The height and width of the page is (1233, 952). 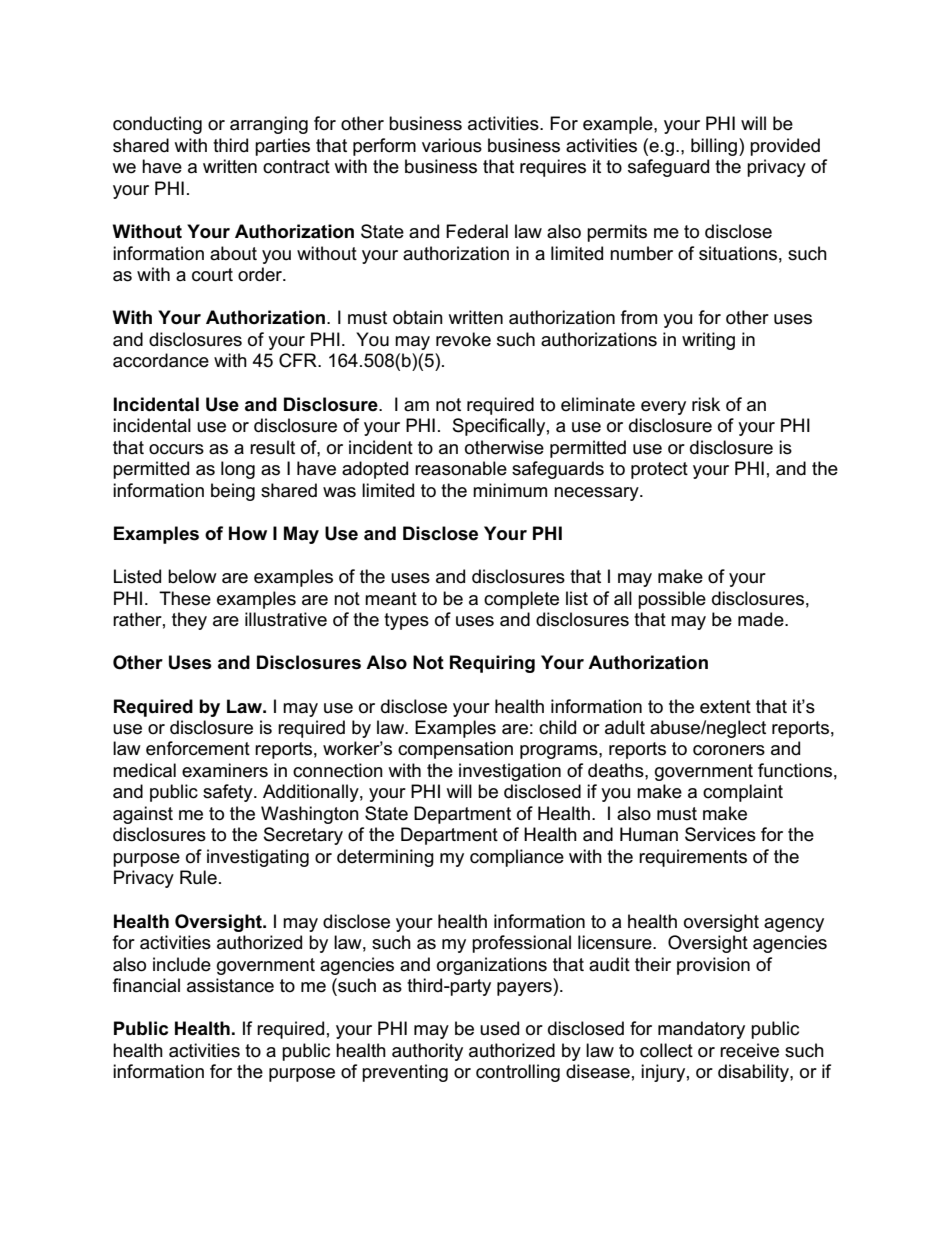 I want to click on assistance, so click(x=230, y=985).
